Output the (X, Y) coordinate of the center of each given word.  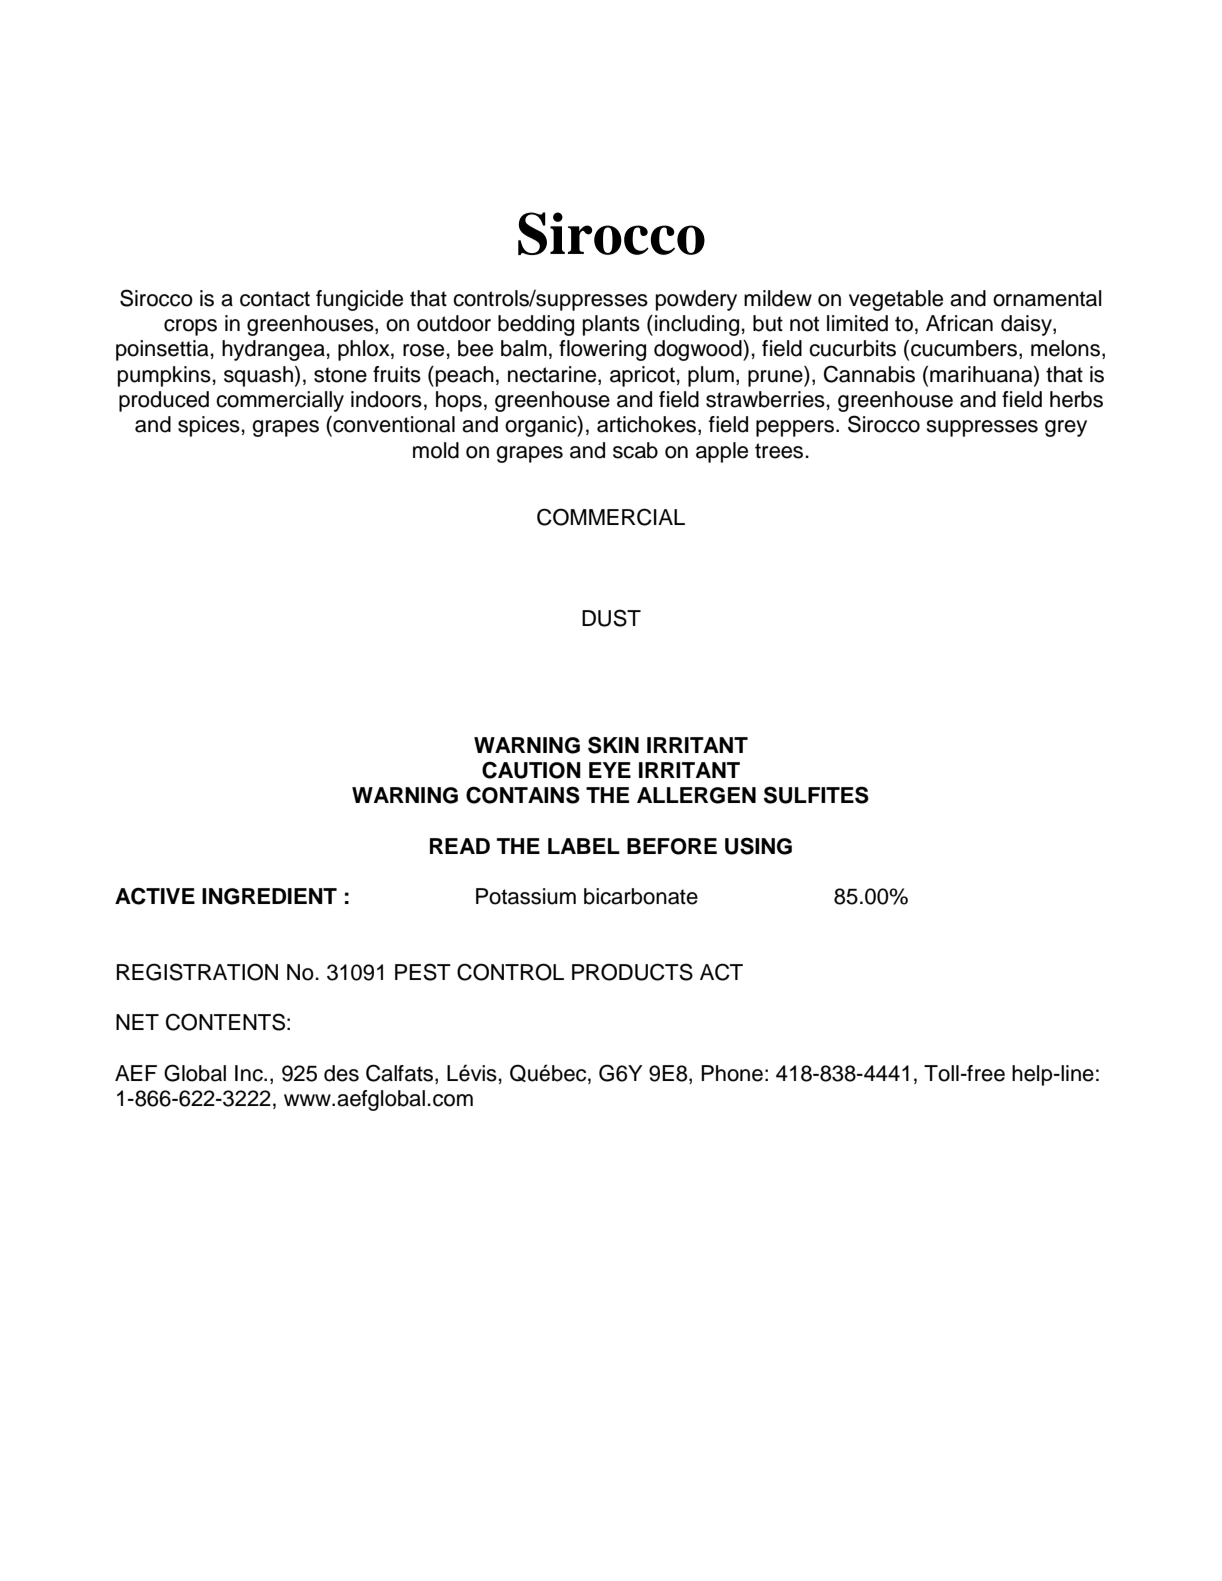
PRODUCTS (632, 972)
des (341, 1073)
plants (611, 325)
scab (635, 450)
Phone (732, 1073)
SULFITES (816, 795)
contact (275, 299)
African (959, 323)
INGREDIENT (269, 896)
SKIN (613, 745)
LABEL (584, 846)
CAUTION (531, 770)
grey (1066, 428)
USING (758, 846)
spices (209, 426)
